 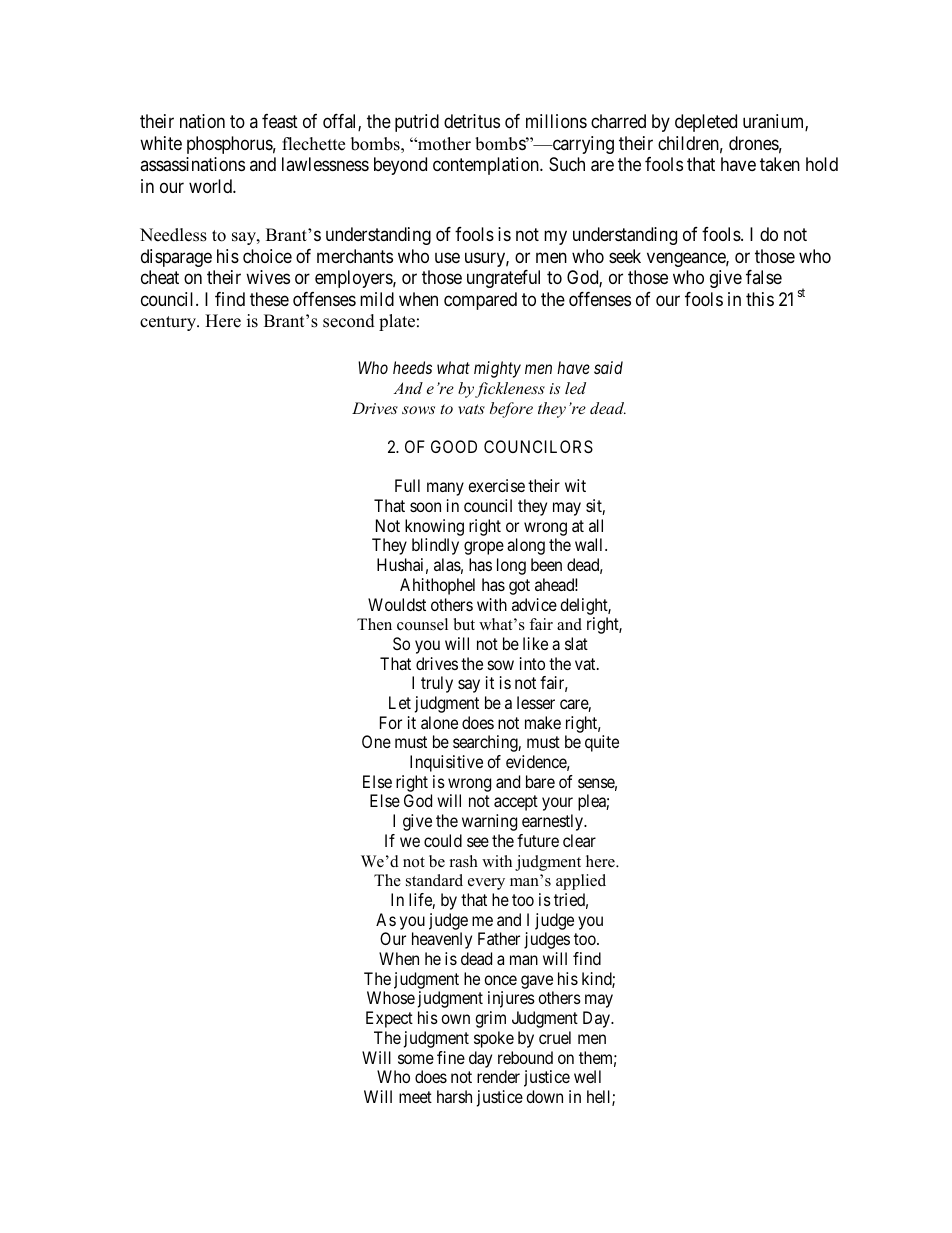 What do you see at coordinates (389, 1019) in the document?
I see `Expect` at bounding box center [389, 1019].
